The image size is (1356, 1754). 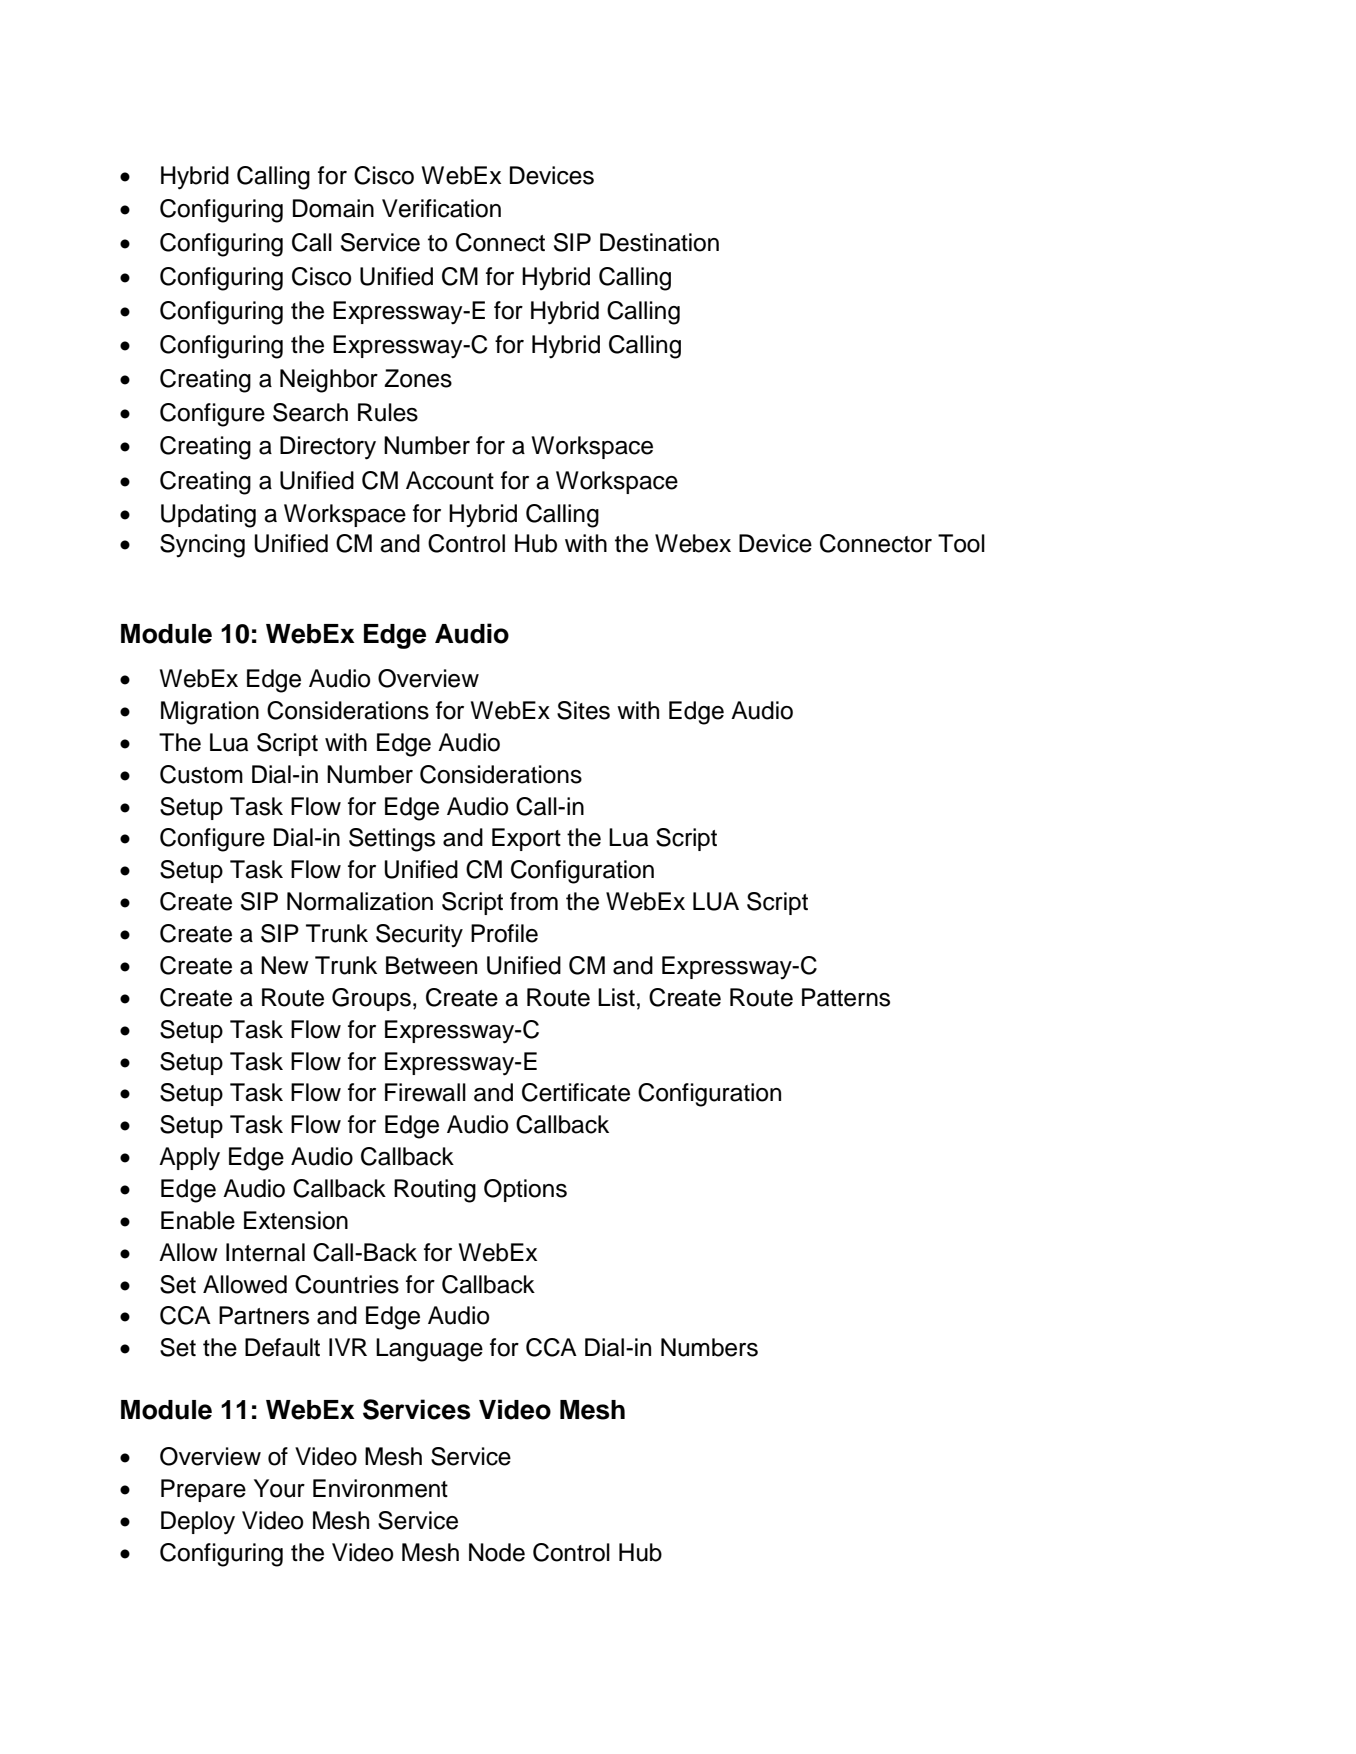 I want to click on Updating, so click(x=208, y=516).
